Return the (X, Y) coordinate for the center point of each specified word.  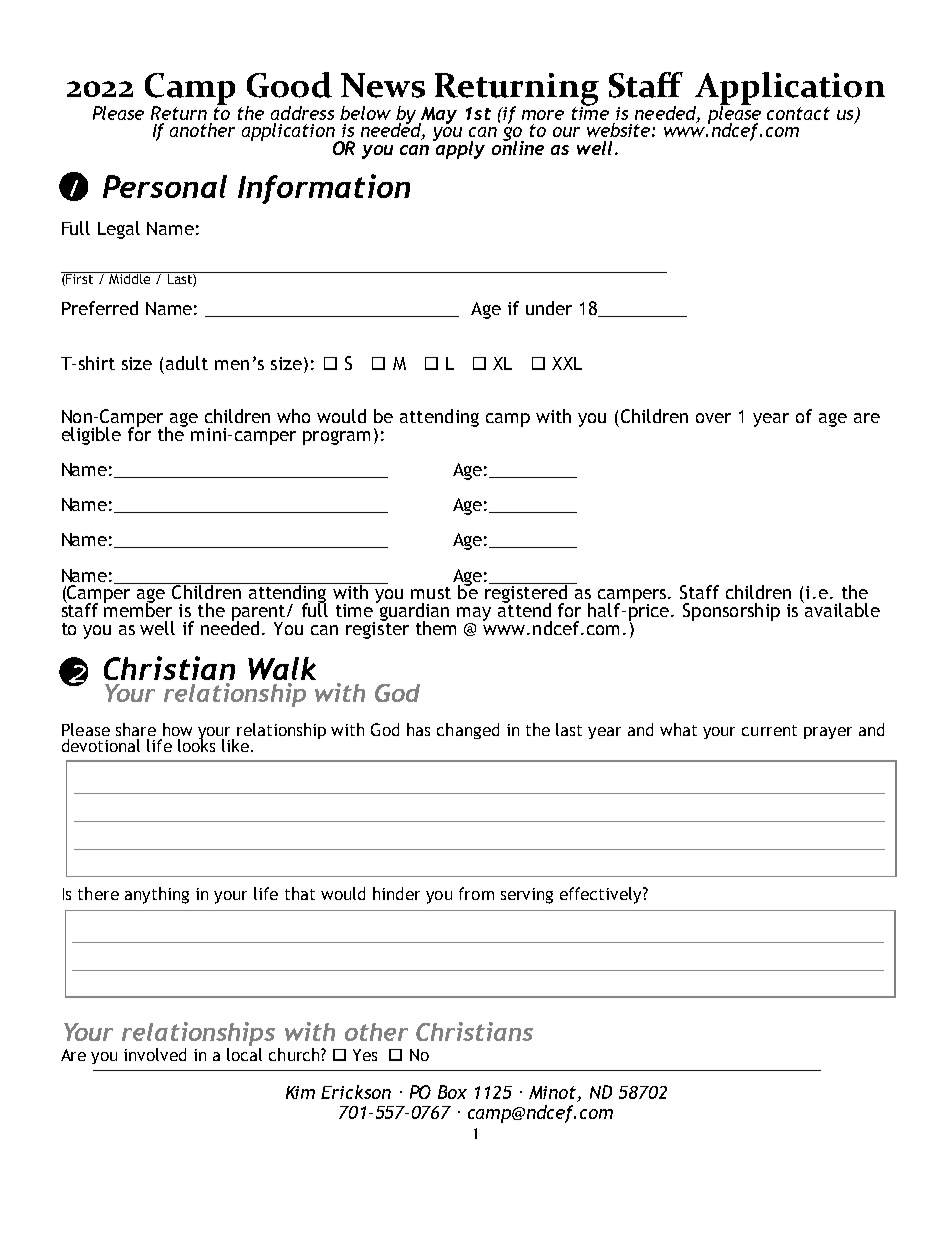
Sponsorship (731, 612)
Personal (165, 186)
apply (459, 148)
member (138, 609)
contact (798, 113)
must (431, 593)
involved (155, 1054)
